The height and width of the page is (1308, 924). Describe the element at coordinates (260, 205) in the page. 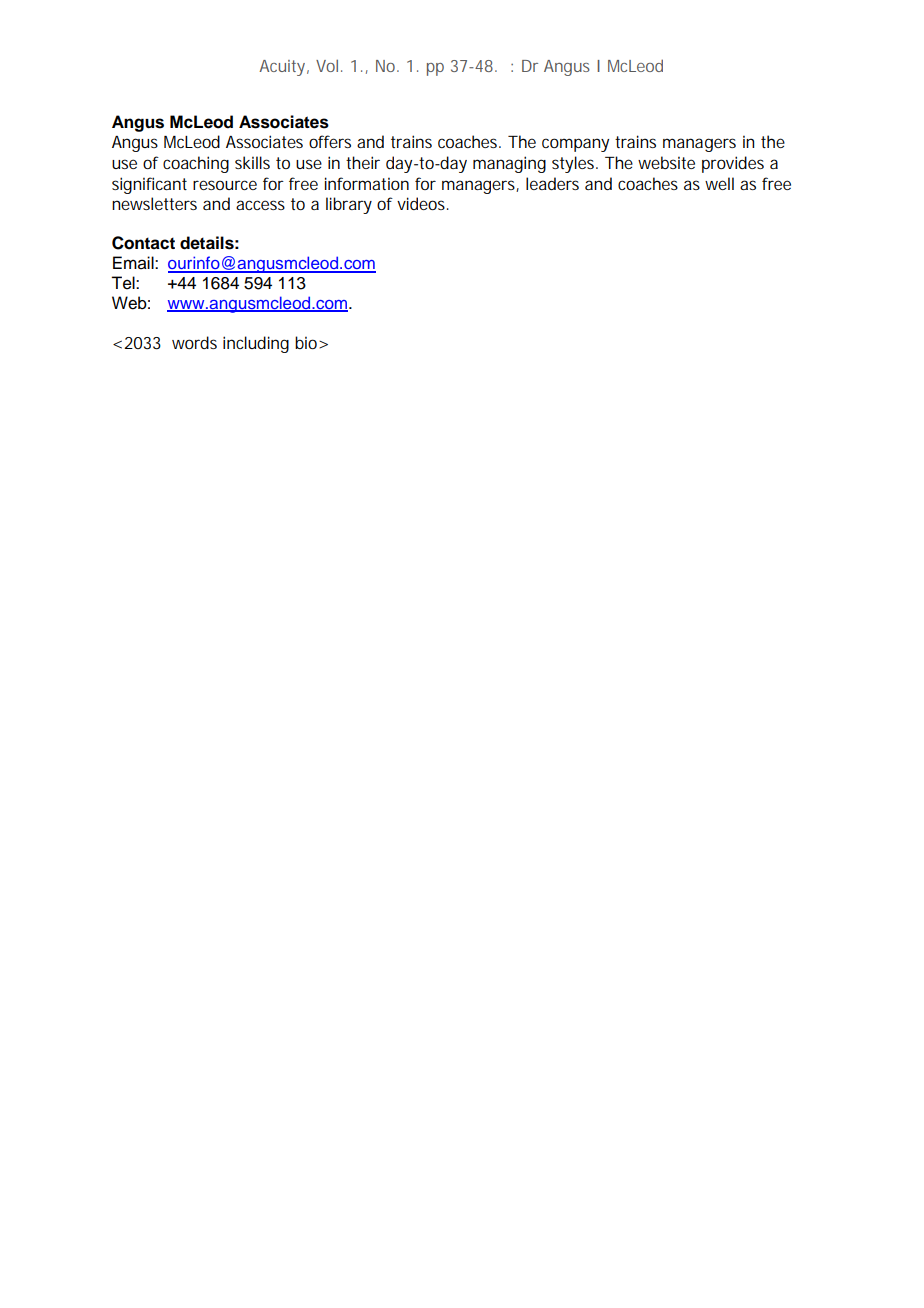

I see `access` at that location.
